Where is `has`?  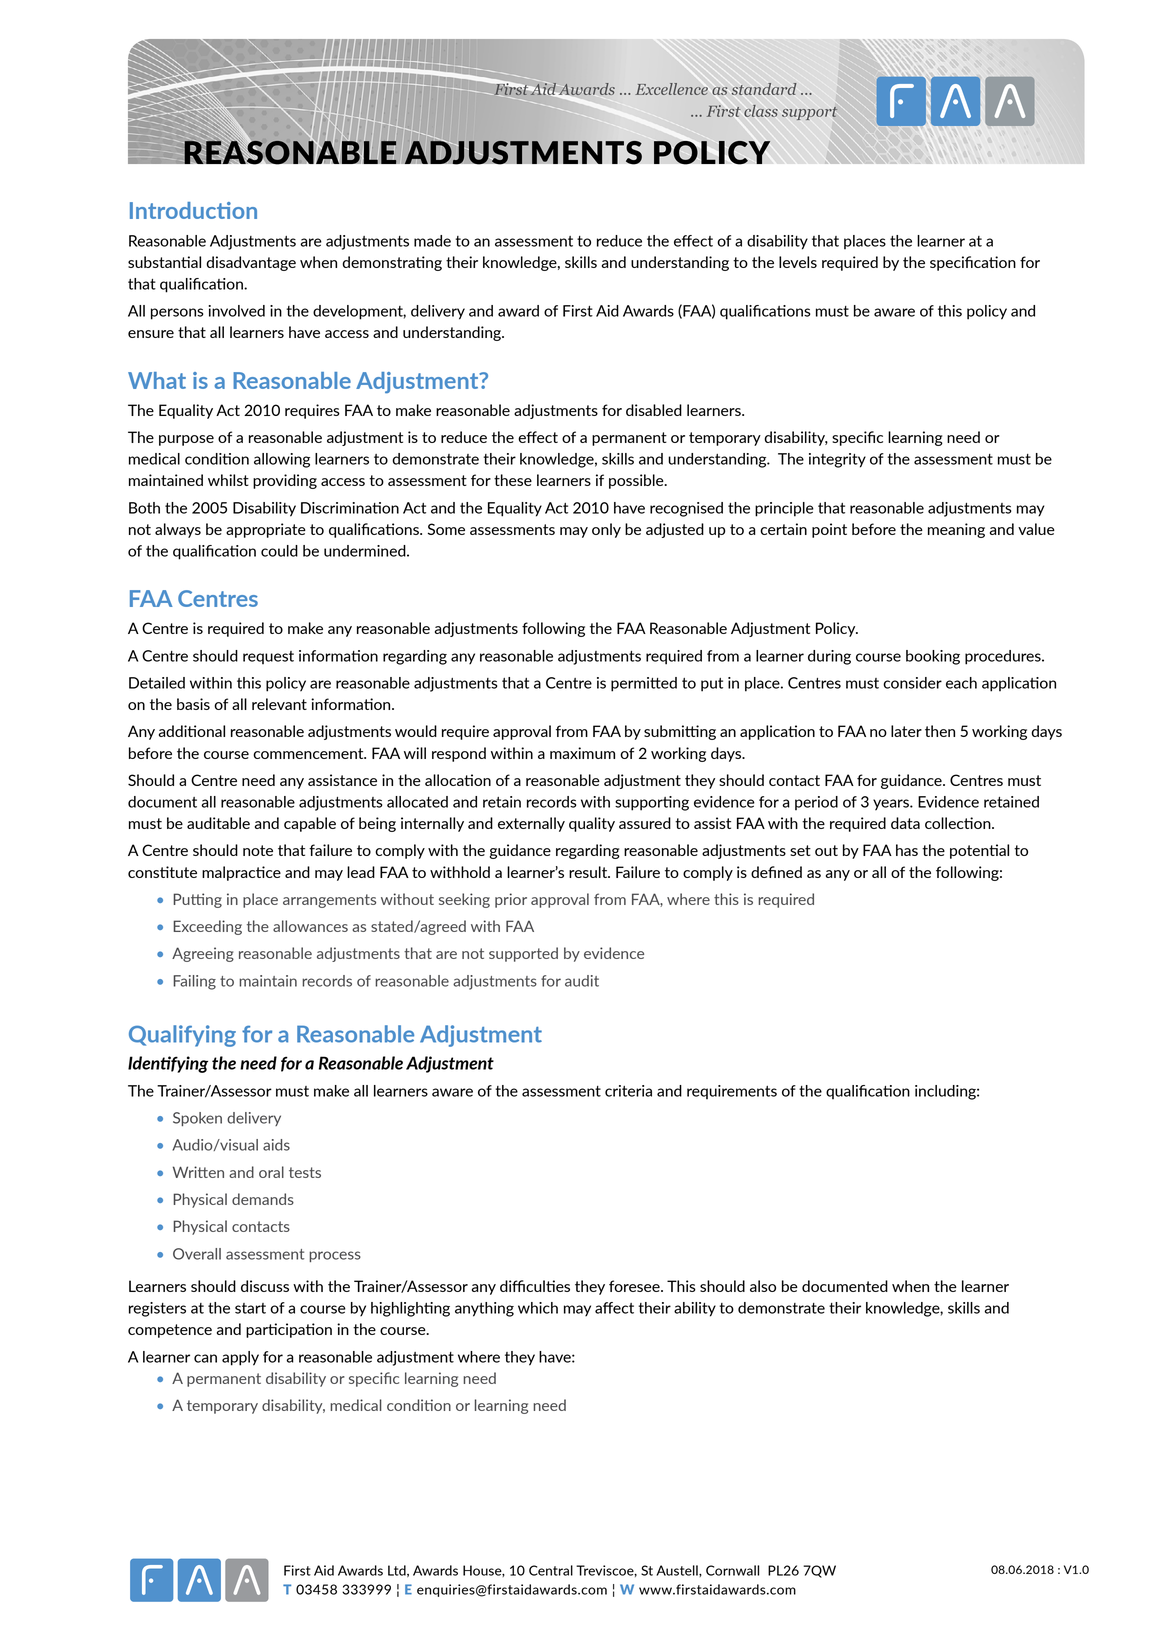
has is located at coordinates (907, 850).
